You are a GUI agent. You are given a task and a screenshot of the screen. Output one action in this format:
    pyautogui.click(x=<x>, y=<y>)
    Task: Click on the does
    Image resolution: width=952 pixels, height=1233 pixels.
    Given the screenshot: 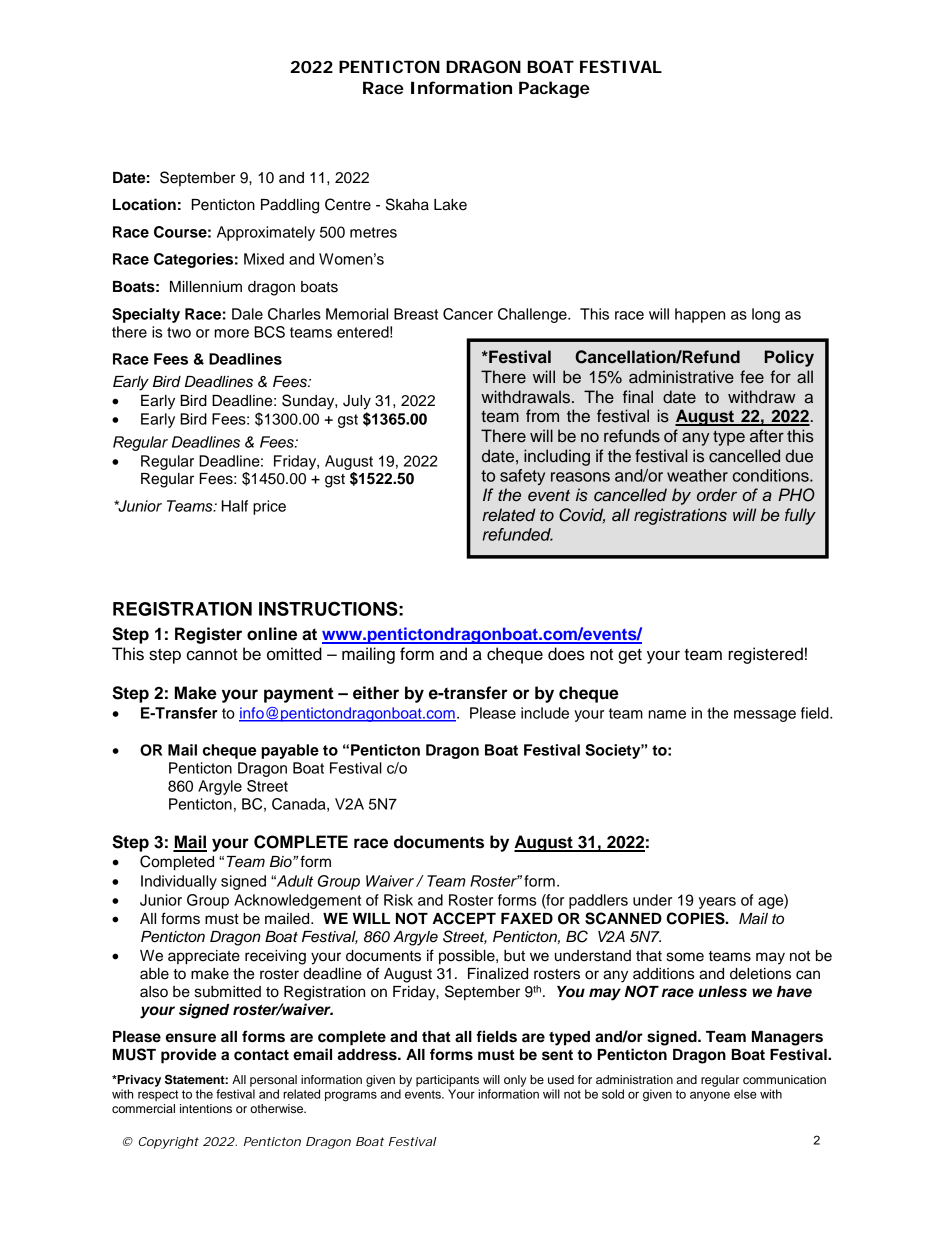 What is the action you would take?
    pyautogui.click(x=566, y=654)
